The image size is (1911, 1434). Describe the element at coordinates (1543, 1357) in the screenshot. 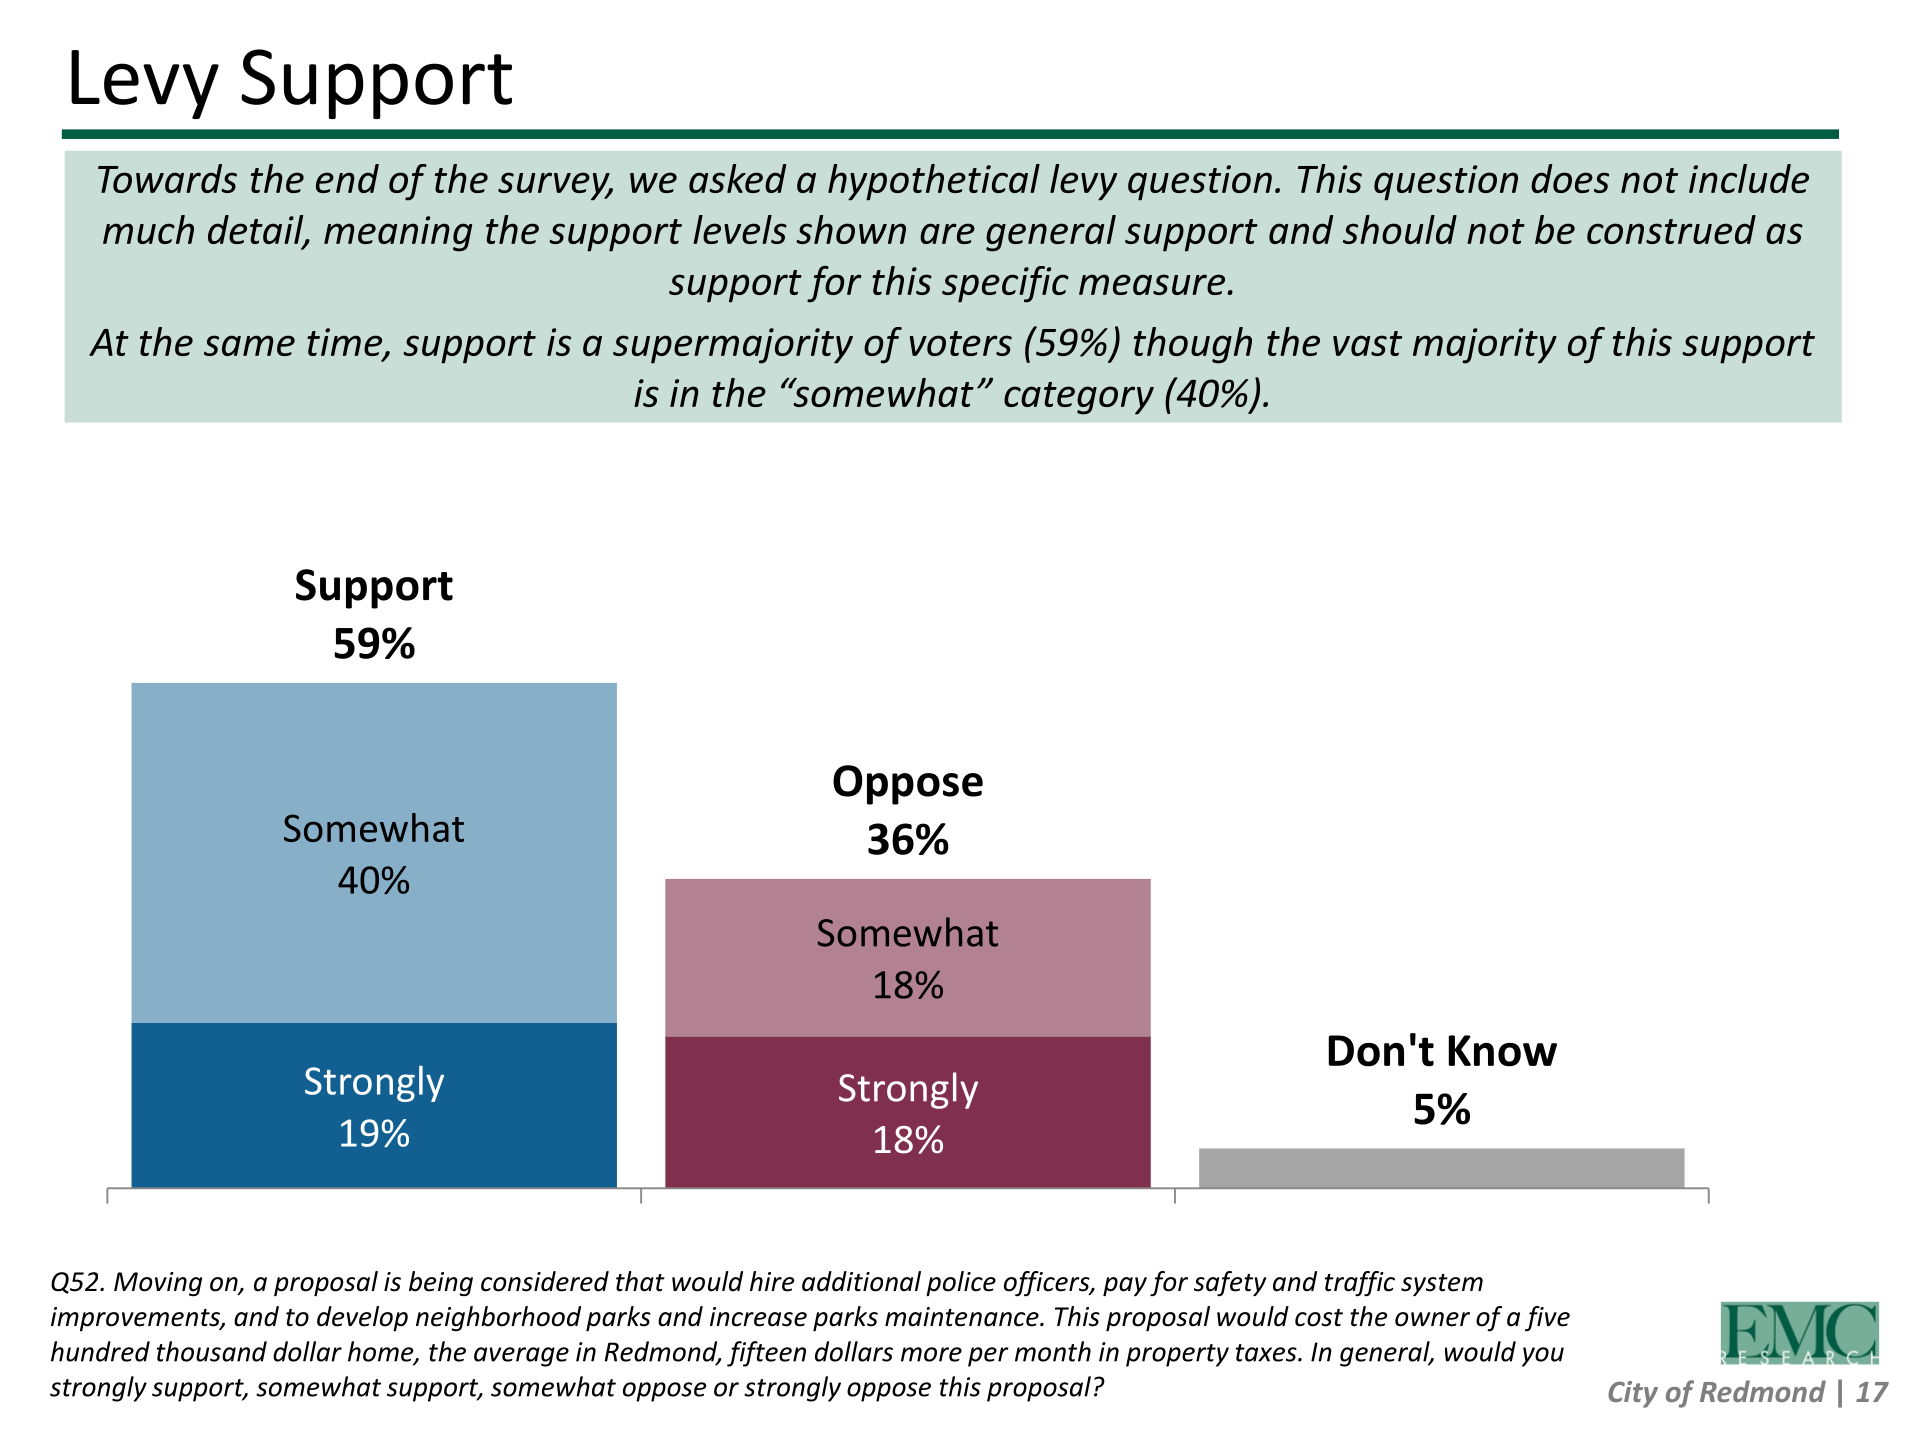

I see `you` at that location.
